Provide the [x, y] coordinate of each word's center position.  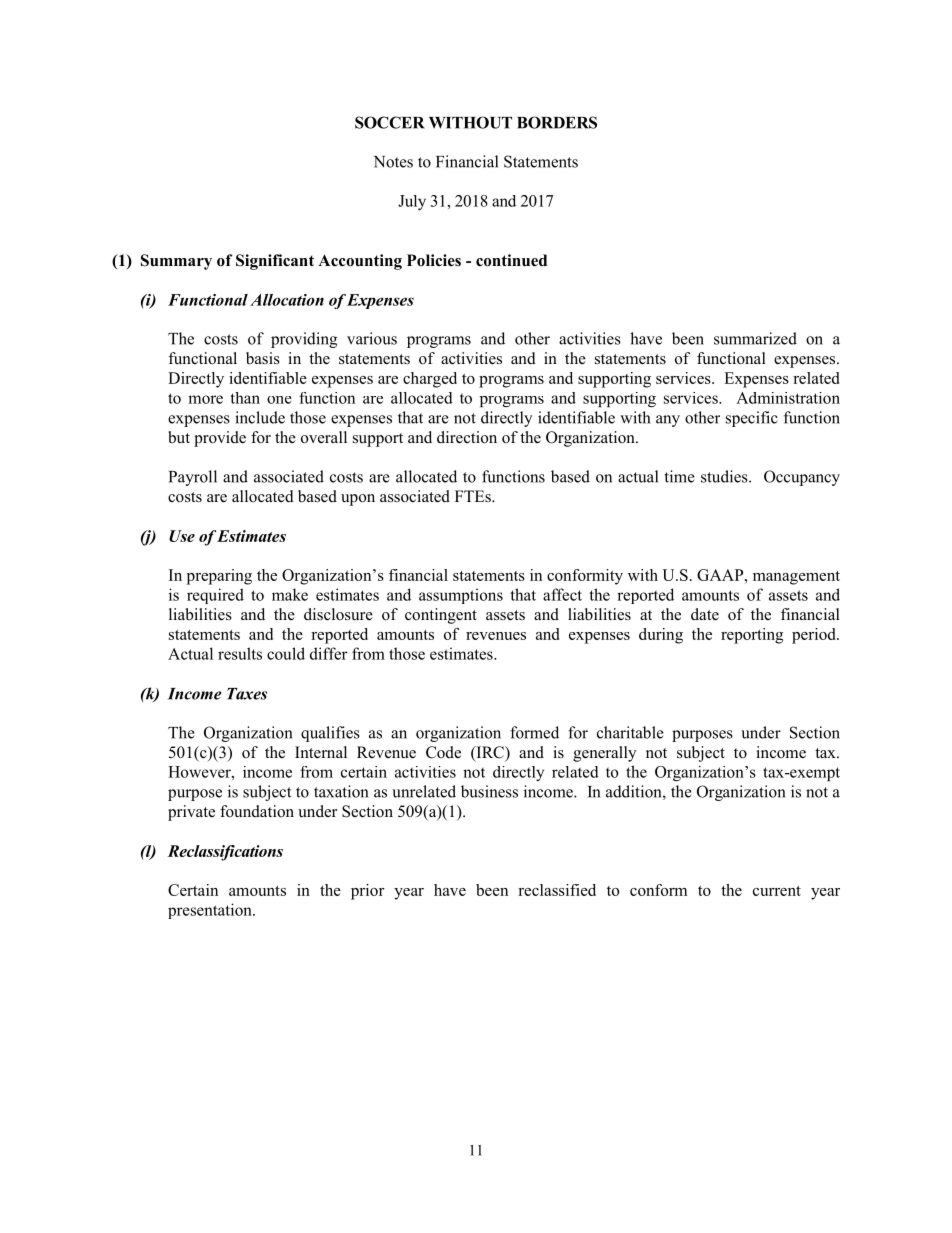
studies [725, 476]
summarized [755, 338]
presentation [211, 911]
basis [263, 358]
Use [182, 536]
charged [430, 380]
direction [467, 437]
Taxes [247, 694]
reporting [752, 636]
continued [511, 260]
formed [534, 732]
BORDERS [557, 122]
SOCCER [390, 122]
